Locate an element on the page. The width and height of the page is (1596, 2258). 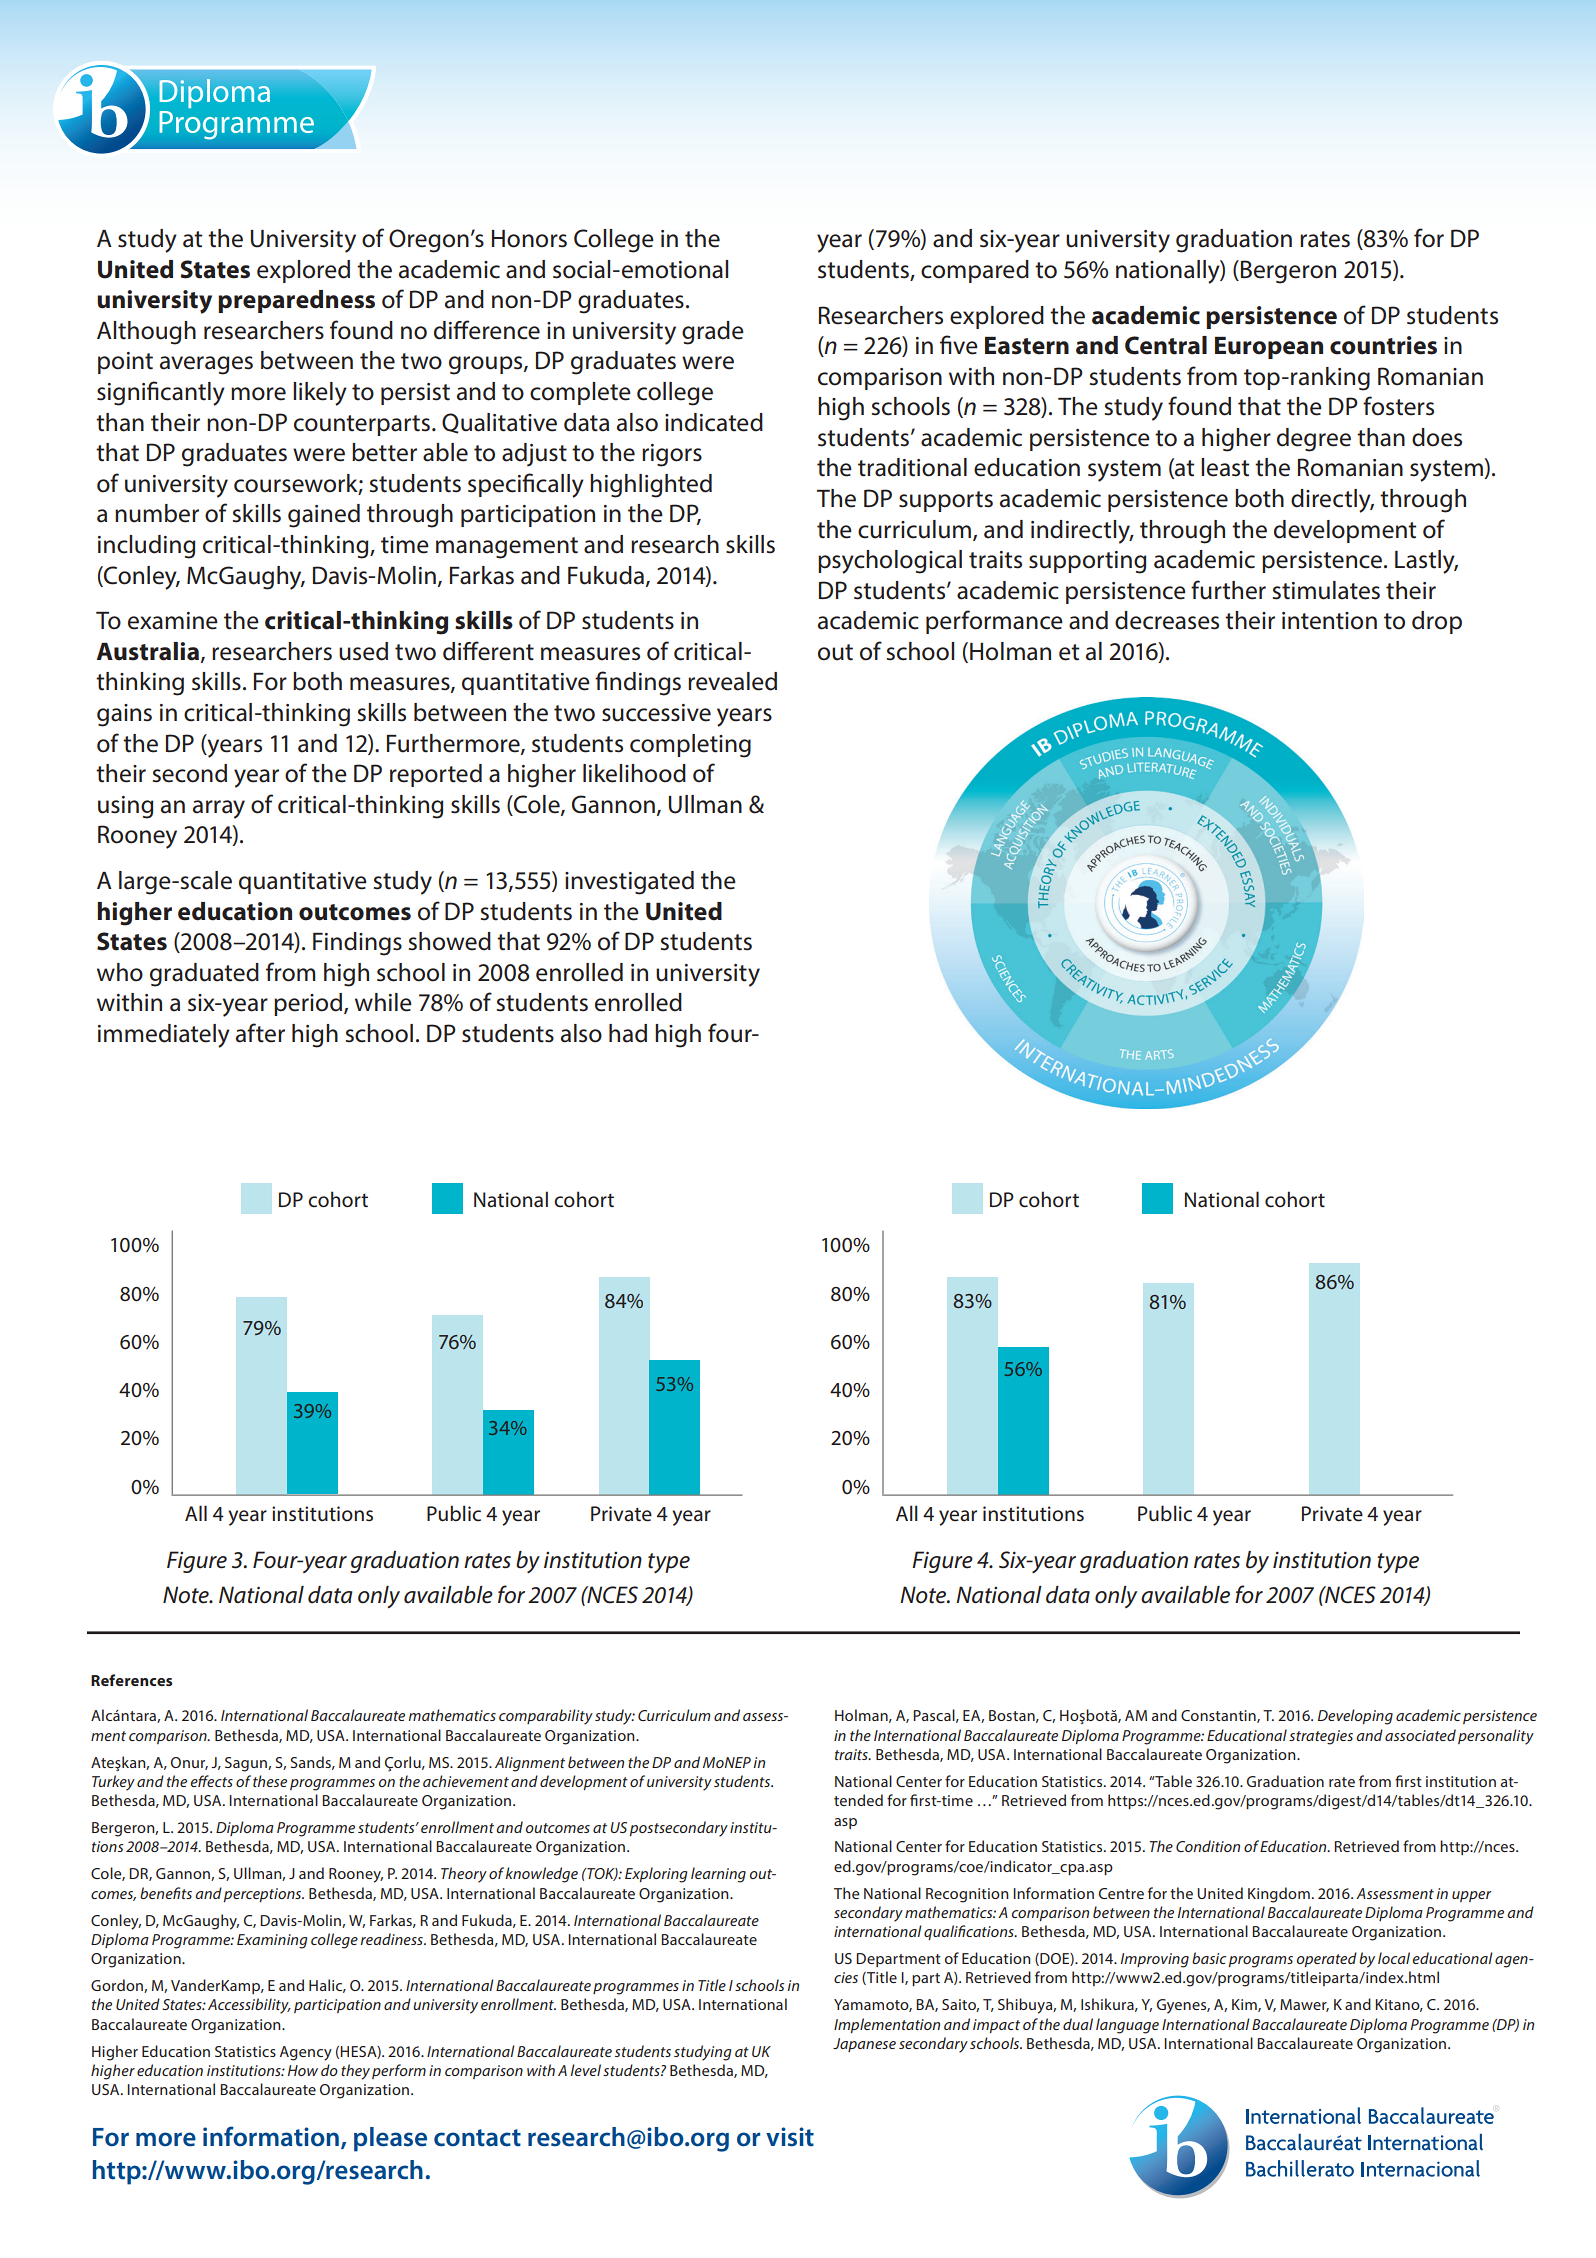
countries is located at coordinates (1383, 345).
